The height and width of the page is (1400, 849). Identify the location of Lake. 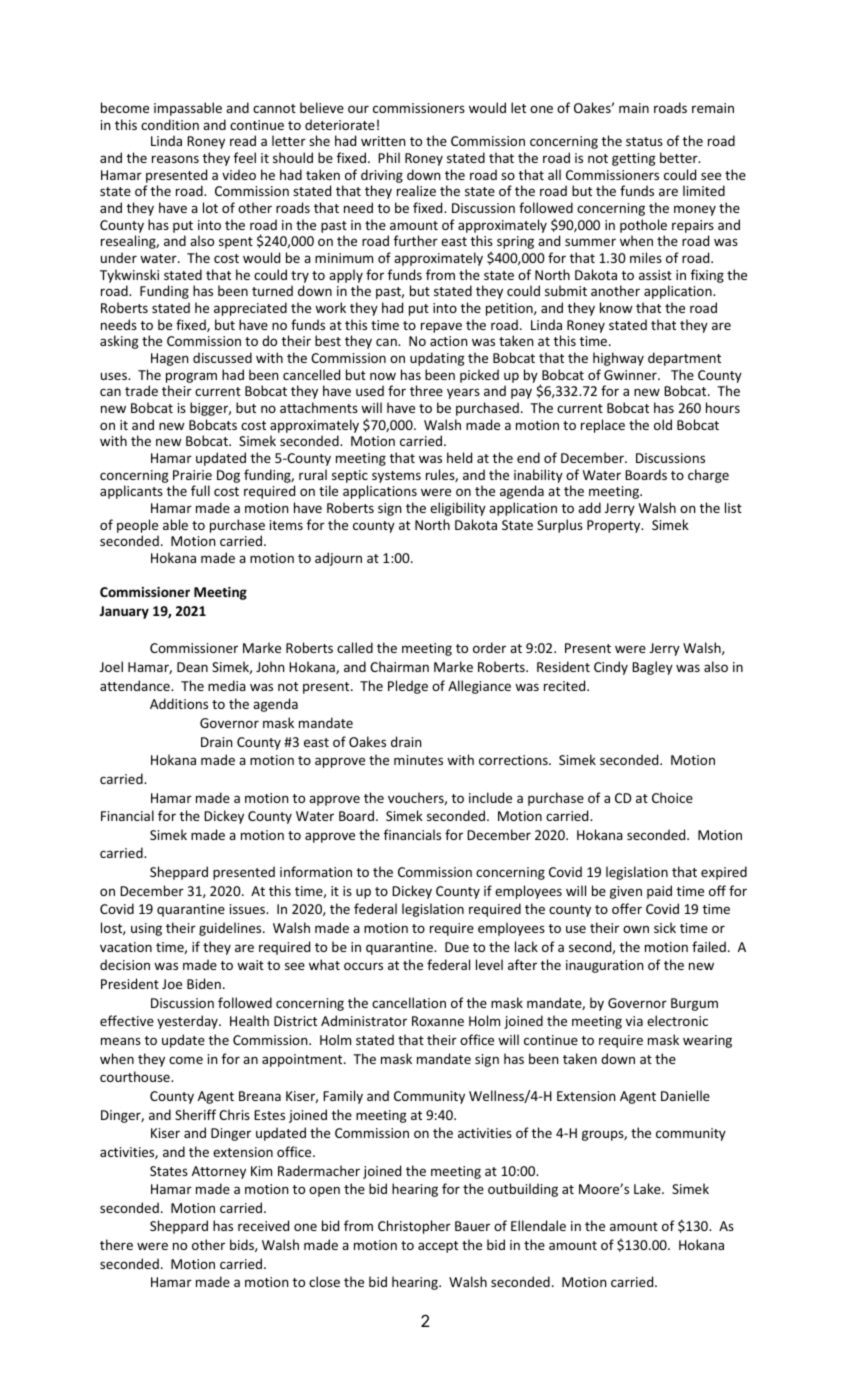
(648, 1188).
